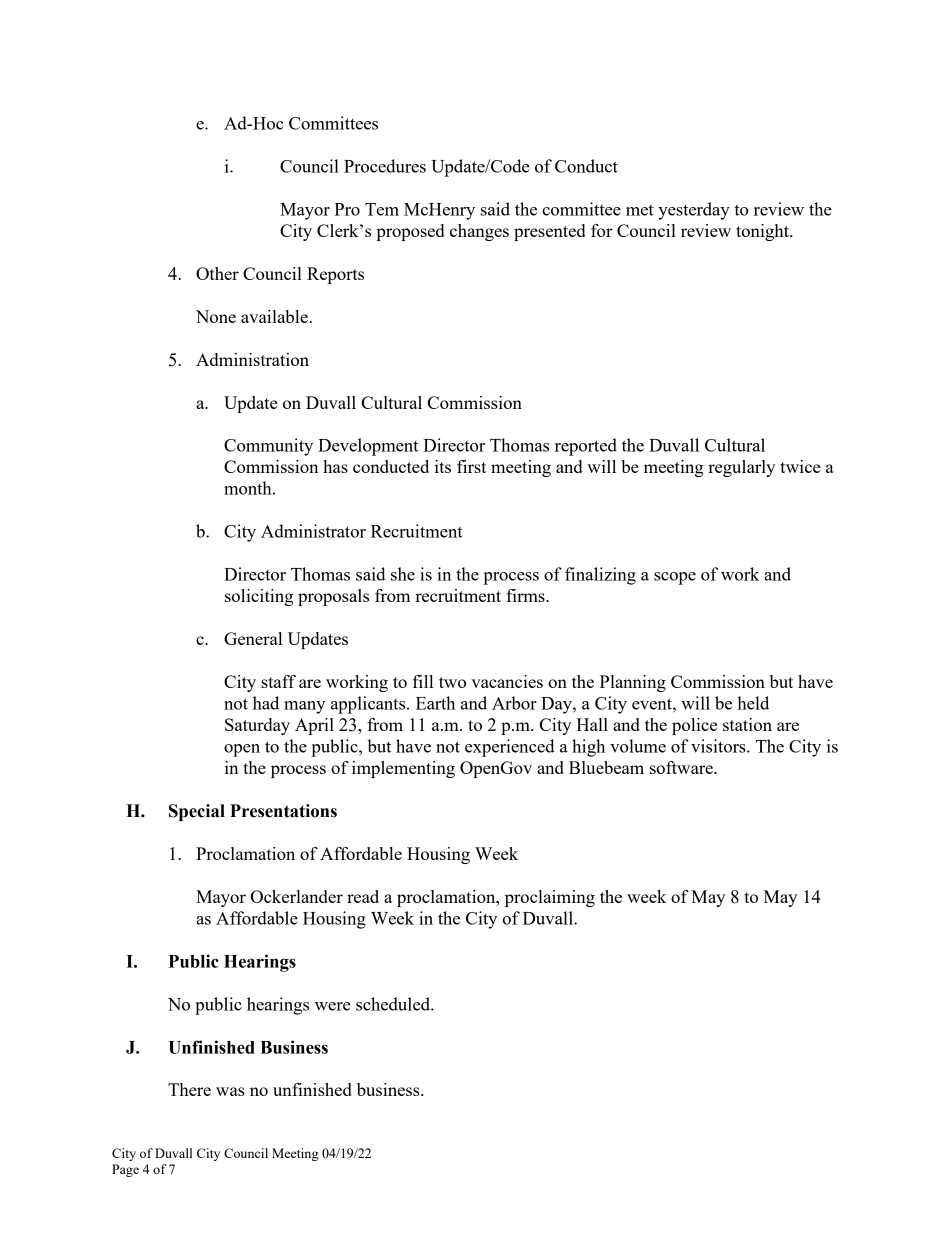 The width and height of the screenshot is (952, 1233). Describe the element at coordinates (217, 273) in the screenshot. I see `Other` at that location.
